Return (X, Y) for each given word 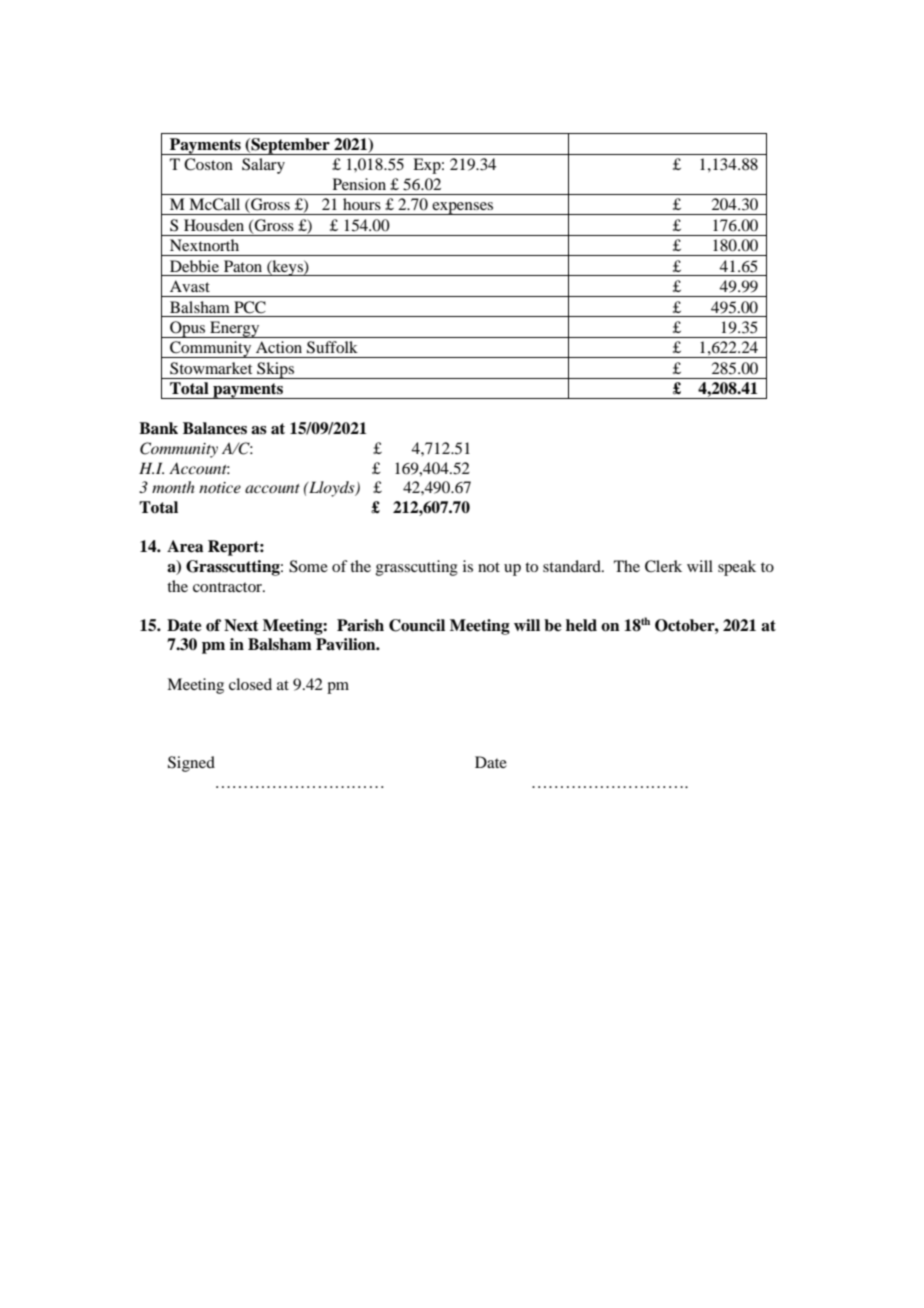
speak (737, 568)
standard (573, 566)
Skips (276, 370)
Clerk (663, 566)
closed (250, 684)
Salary (263, 166)
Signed (191, 764)
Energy (235, 329)
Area (185, 546)
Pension (359, 184)
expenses (463, 208)
